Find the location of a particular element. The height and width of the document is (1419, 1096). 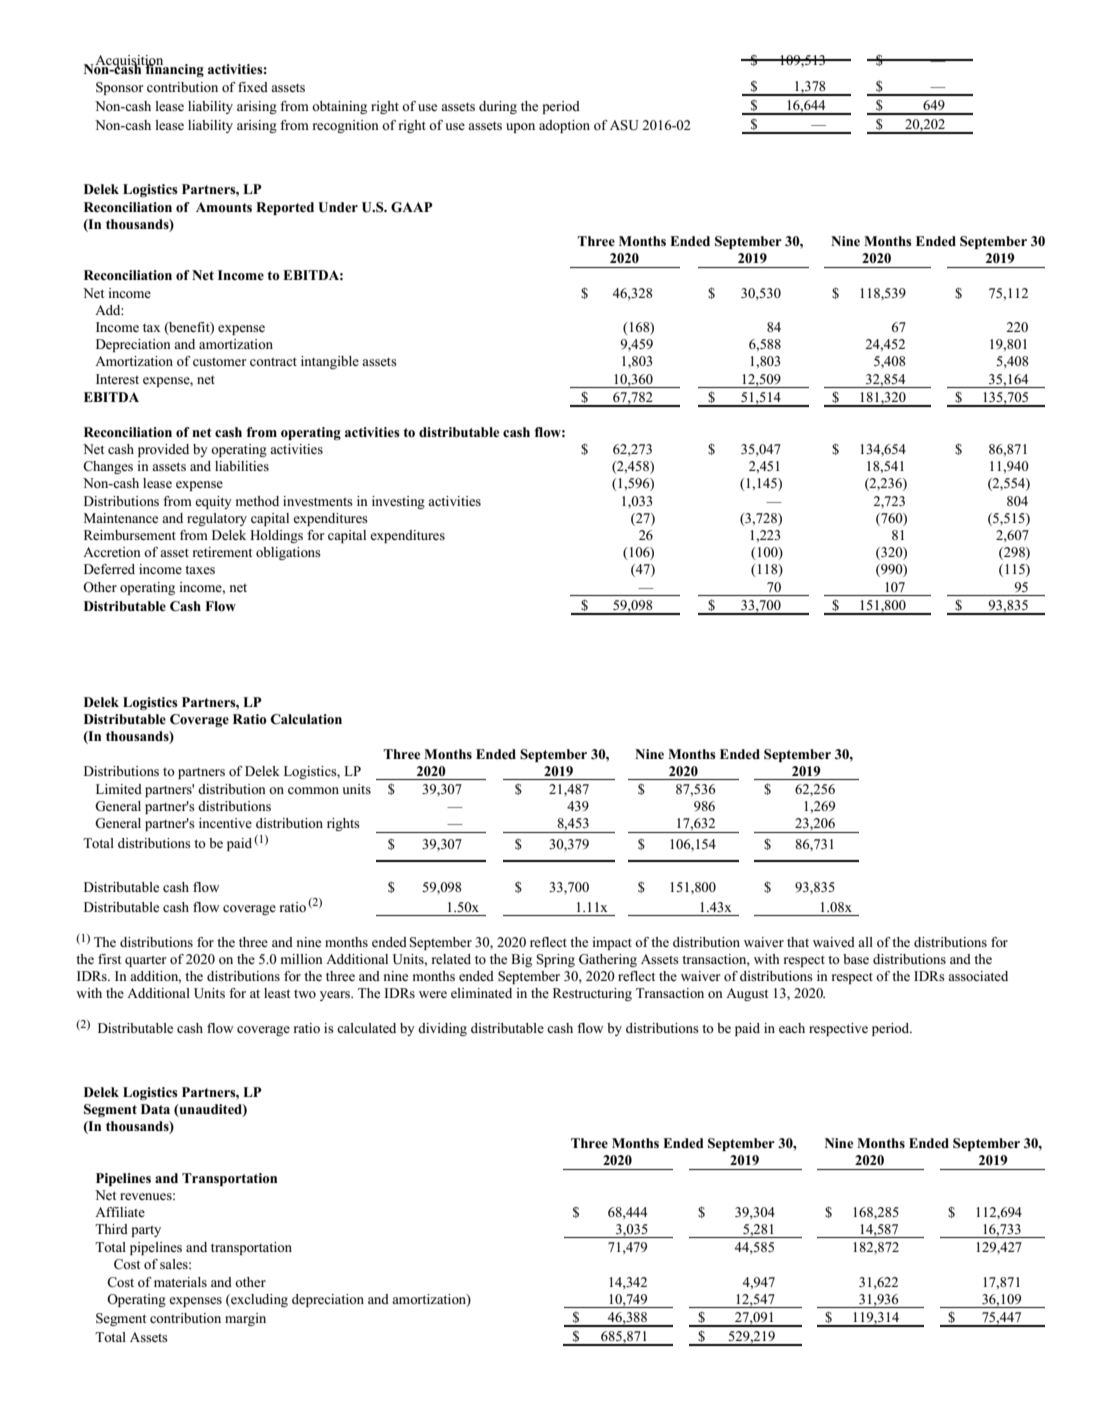

common is located at coordinates (313, 790).
